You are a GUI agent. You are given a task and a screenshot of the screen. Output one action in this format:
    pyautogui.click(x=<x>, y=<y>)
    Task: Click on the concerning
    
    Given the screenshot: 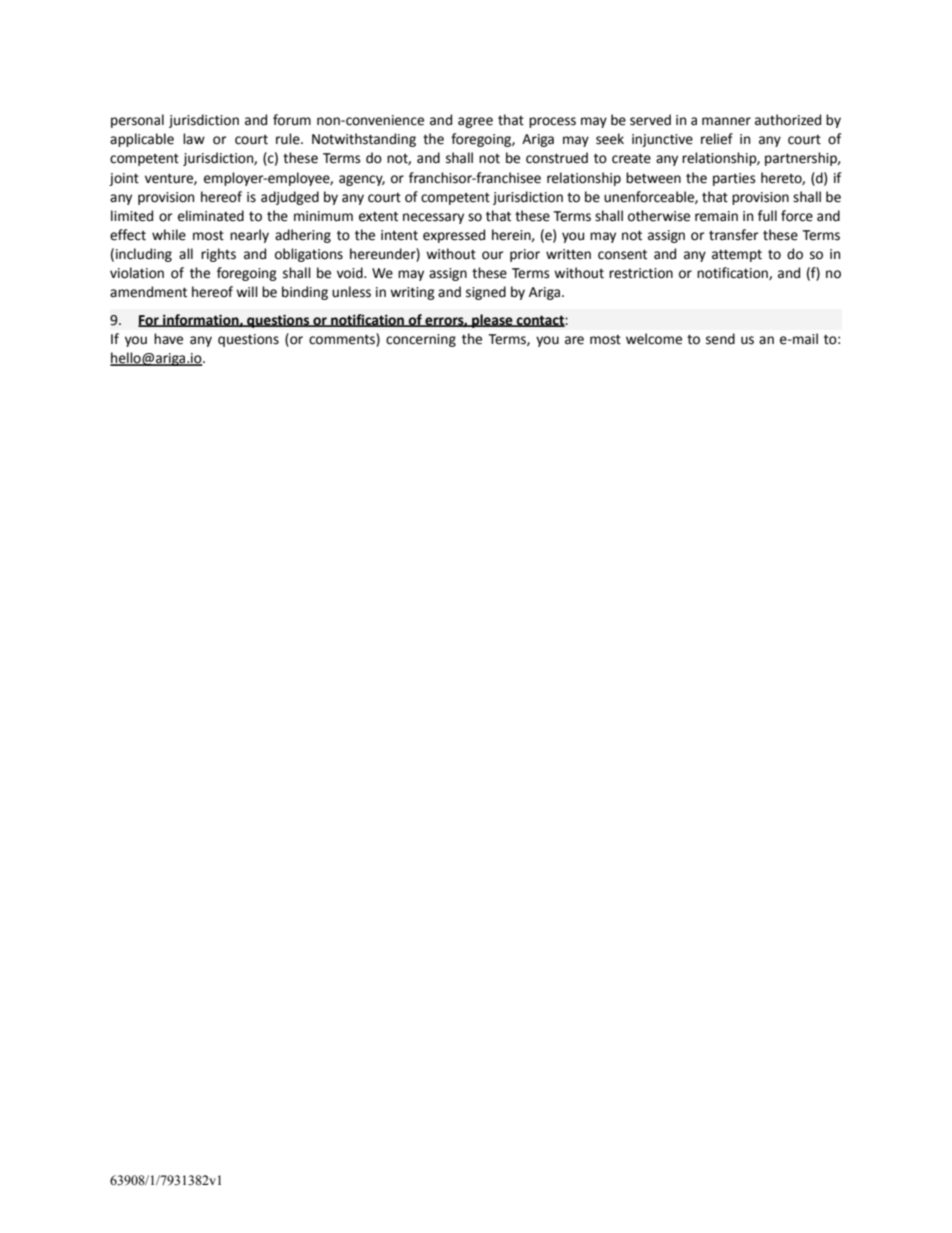 What is the action you would take?
    pyautogui.click(x=421, y=340)
